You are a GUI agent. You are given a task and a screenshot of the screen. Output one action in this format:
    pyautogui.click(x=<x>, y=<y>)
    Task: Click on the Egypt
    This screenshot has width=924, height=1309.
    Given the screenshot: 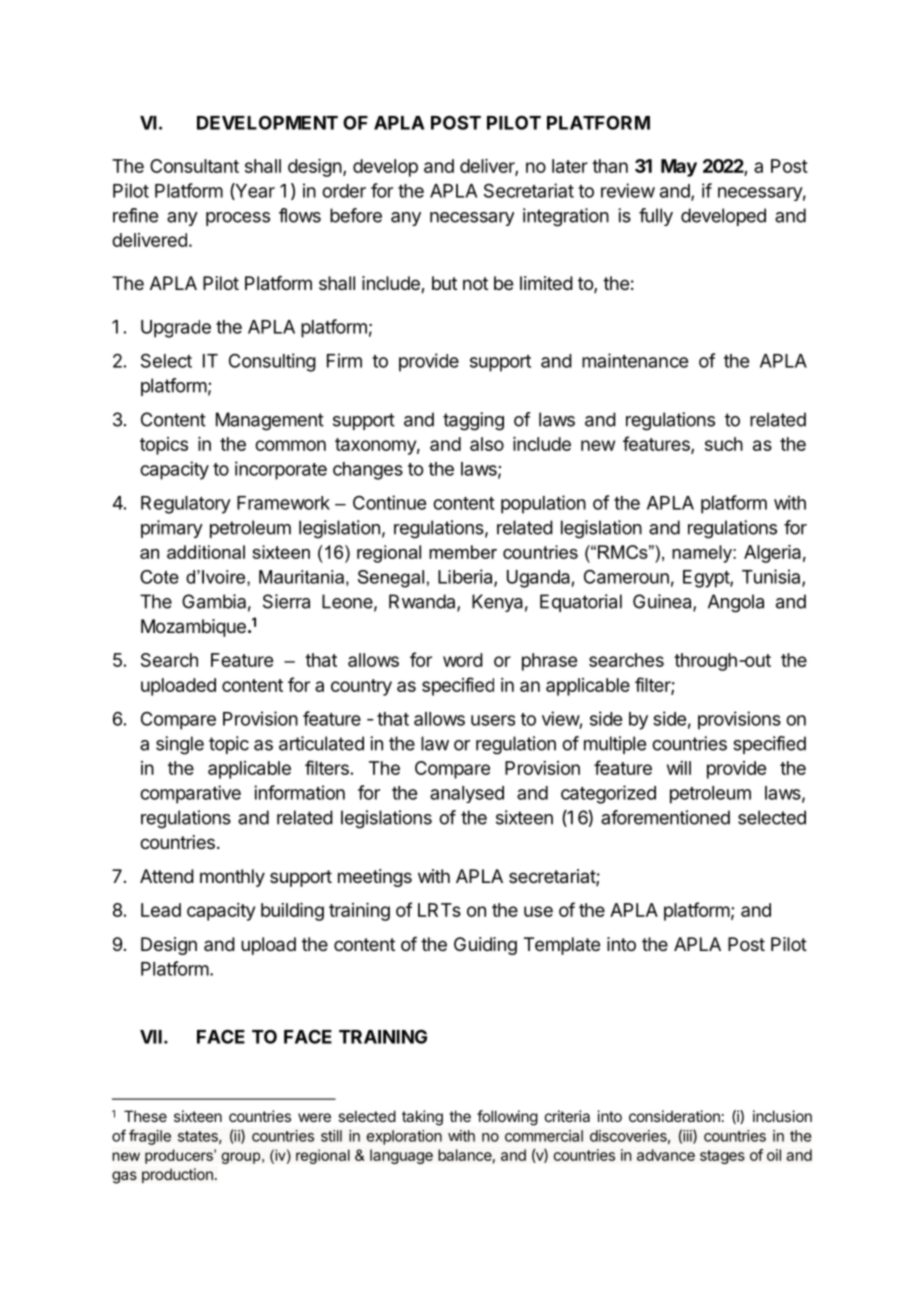 What is the action you would take?
    pyautogui.click(x=707, y=579)
